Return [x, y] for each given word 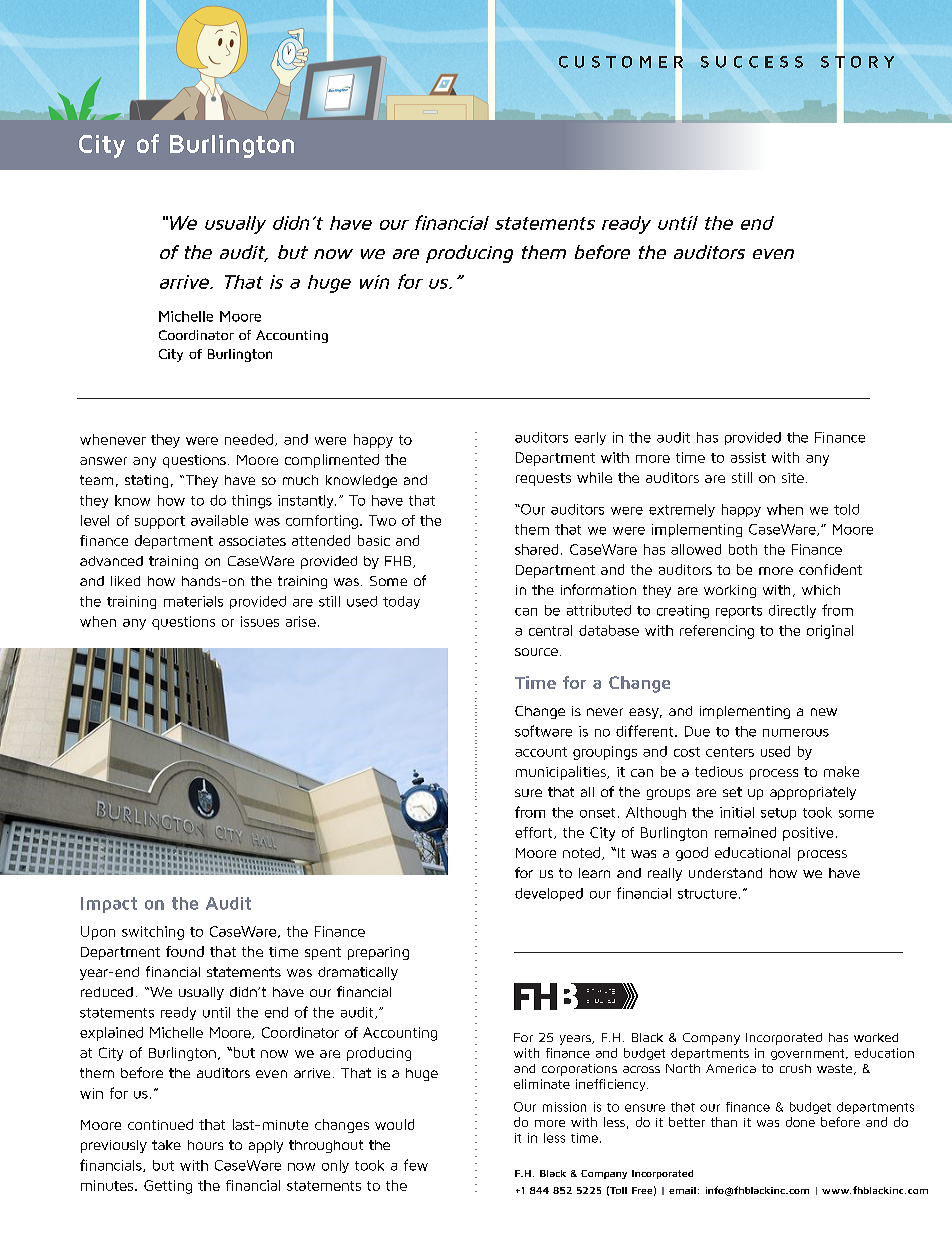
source [536, 652]
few [416, 1165]
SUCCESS [752, 62]
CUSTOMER [621, 61]
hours [205, 1145]
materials [193, 601]
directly [792, 611]
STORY [857, 61]
